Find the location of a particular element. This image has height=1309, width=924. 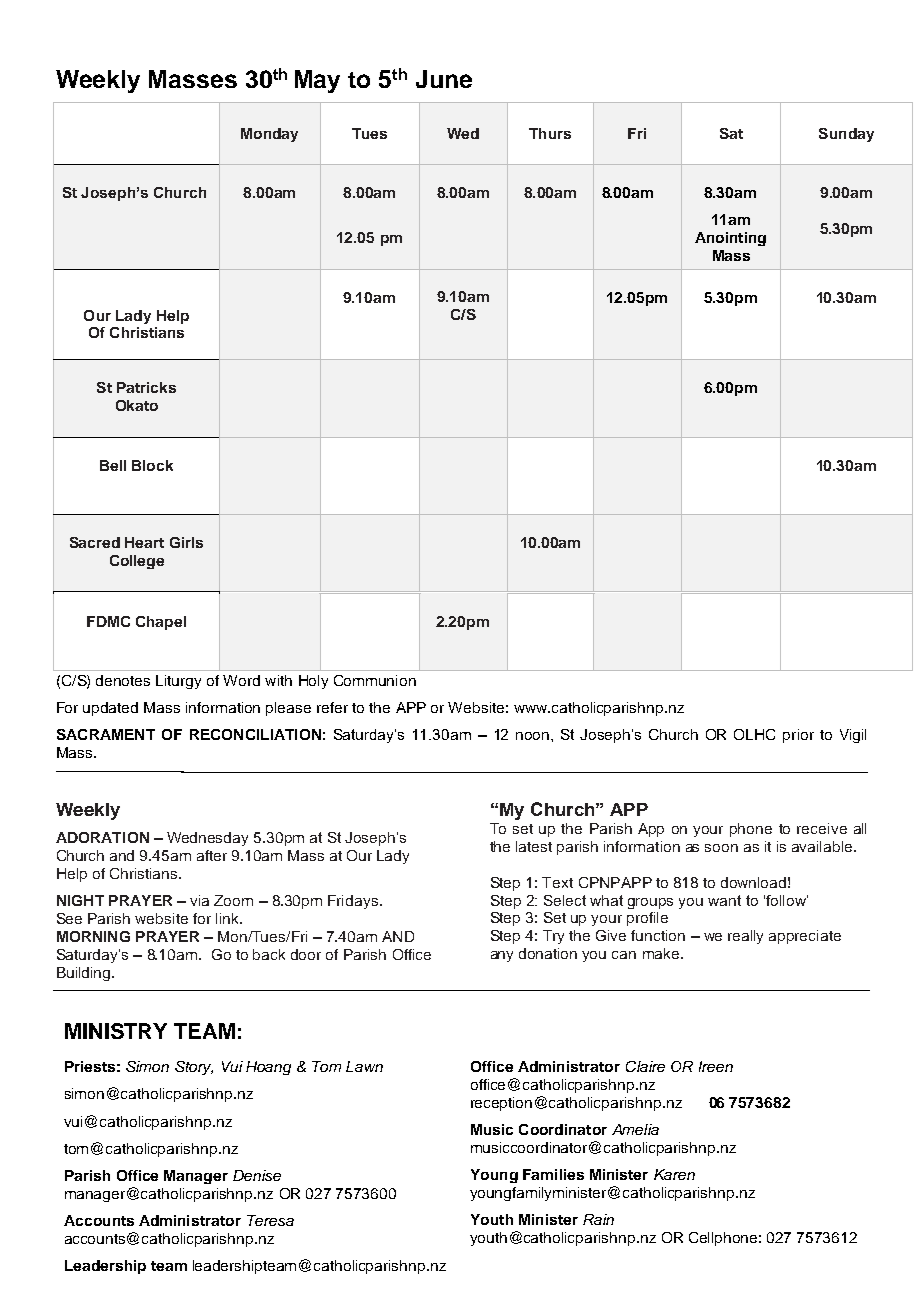

Denise is located at coordinates (257, 1175).
